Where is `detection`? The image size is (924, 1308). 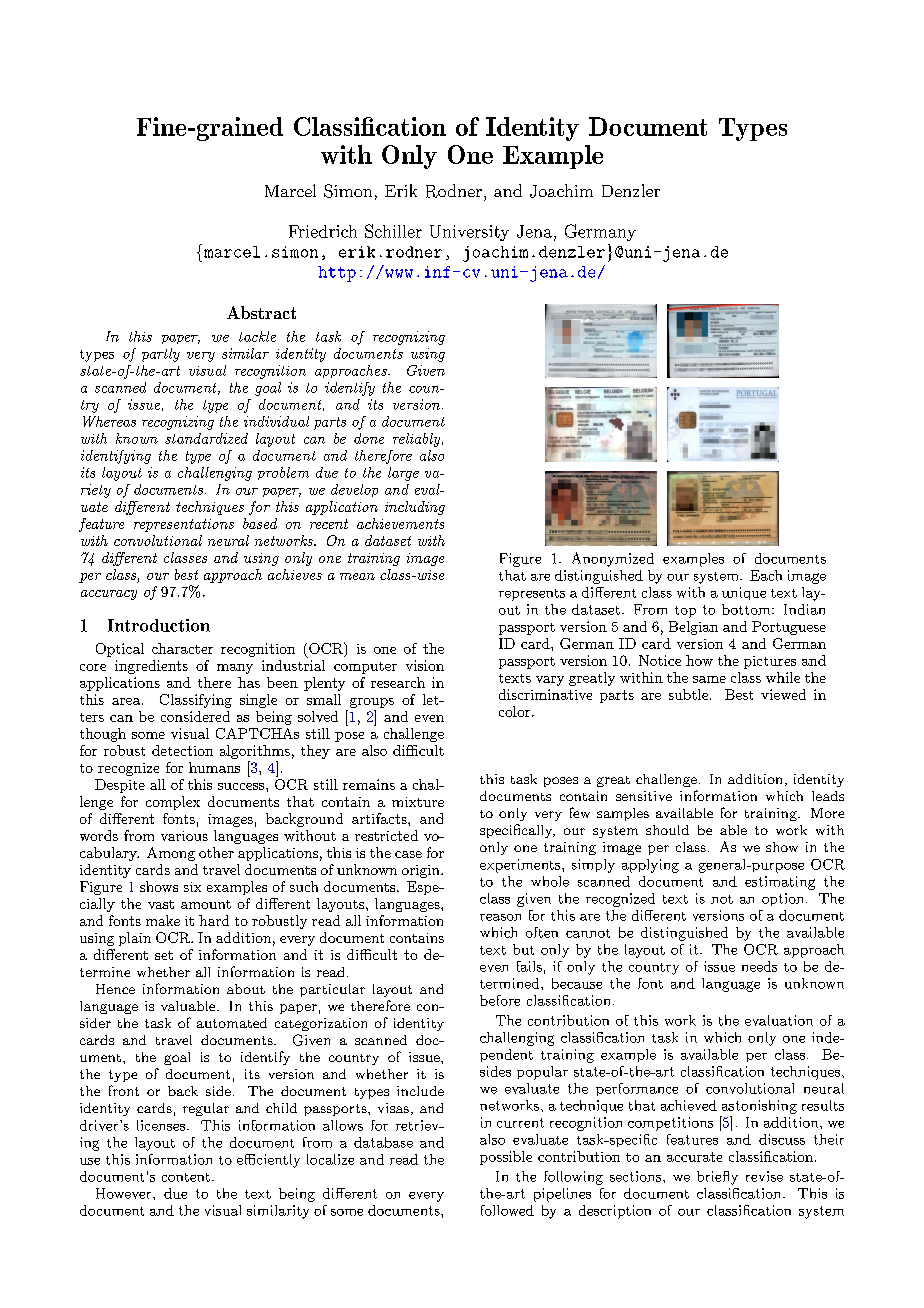 detection is located at coordinates (182, 750).
